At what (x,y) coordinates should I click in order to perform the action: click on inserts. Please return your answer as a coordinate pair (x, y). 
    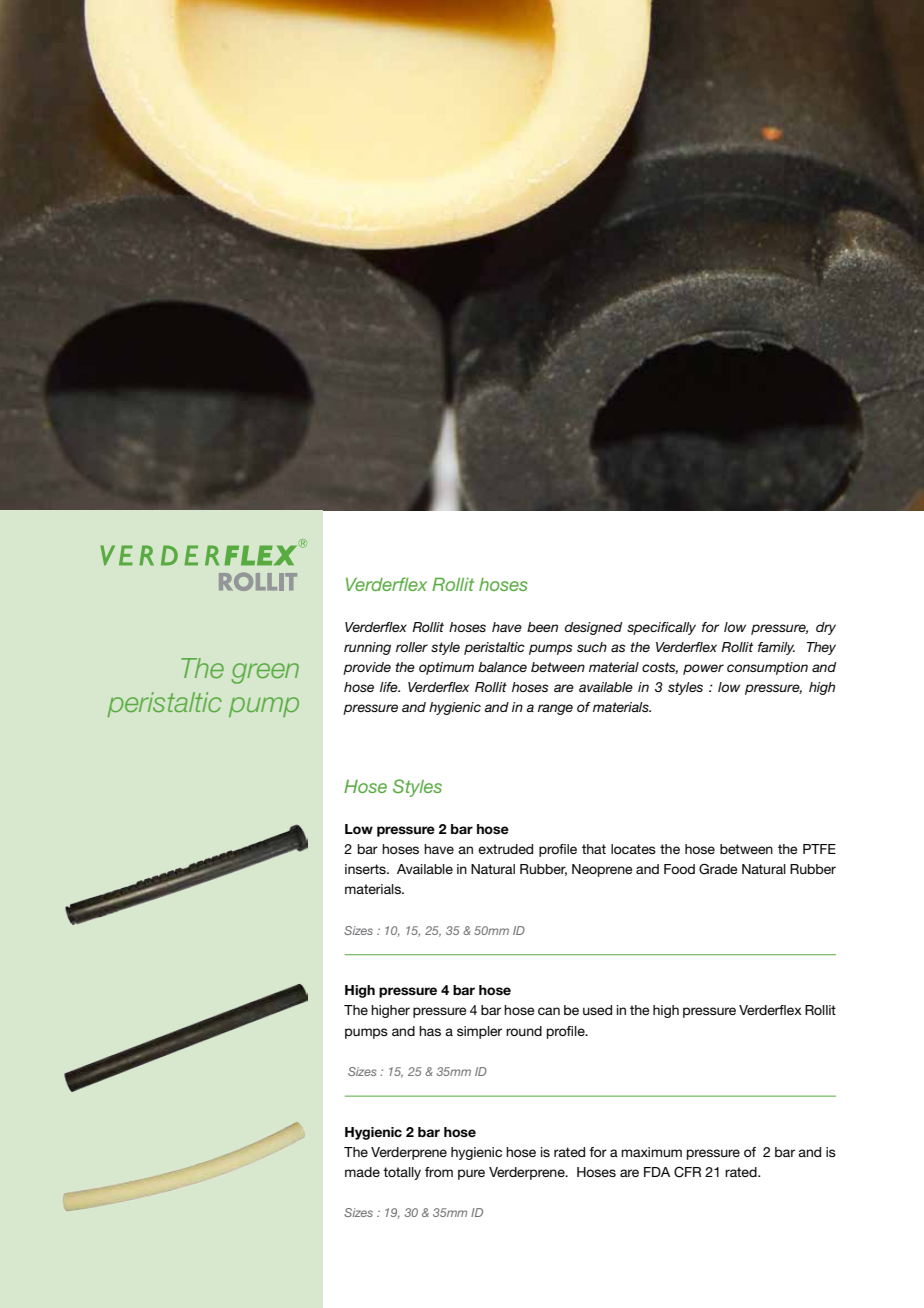
    Looking at the image, I should click on (366, 869).
